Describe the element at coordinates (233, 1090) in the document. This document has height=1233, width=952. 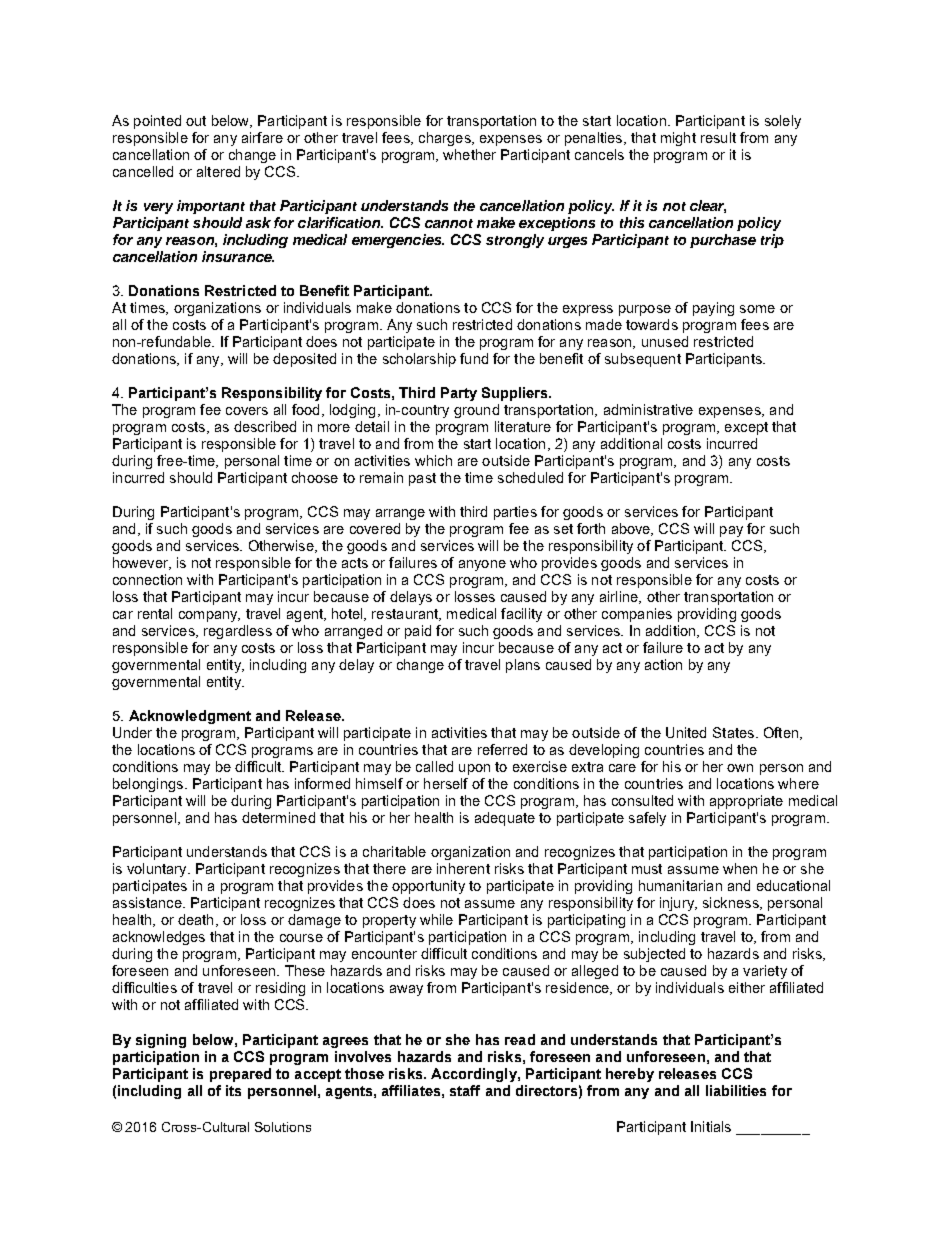
I see `its` at that location.
